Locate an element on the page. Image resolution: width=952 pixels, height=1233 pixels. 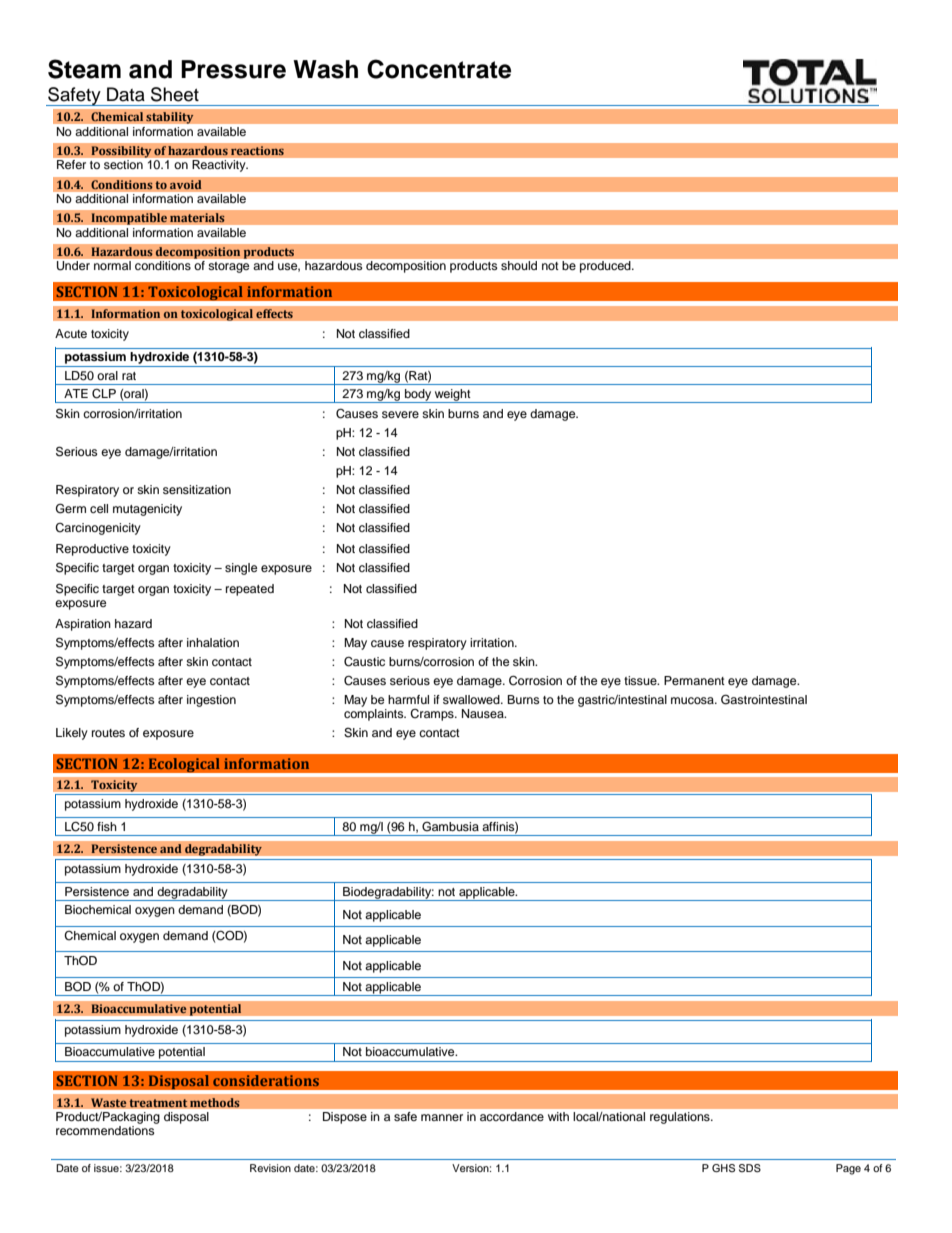
Cramps is located at coordinates (433, 715).
